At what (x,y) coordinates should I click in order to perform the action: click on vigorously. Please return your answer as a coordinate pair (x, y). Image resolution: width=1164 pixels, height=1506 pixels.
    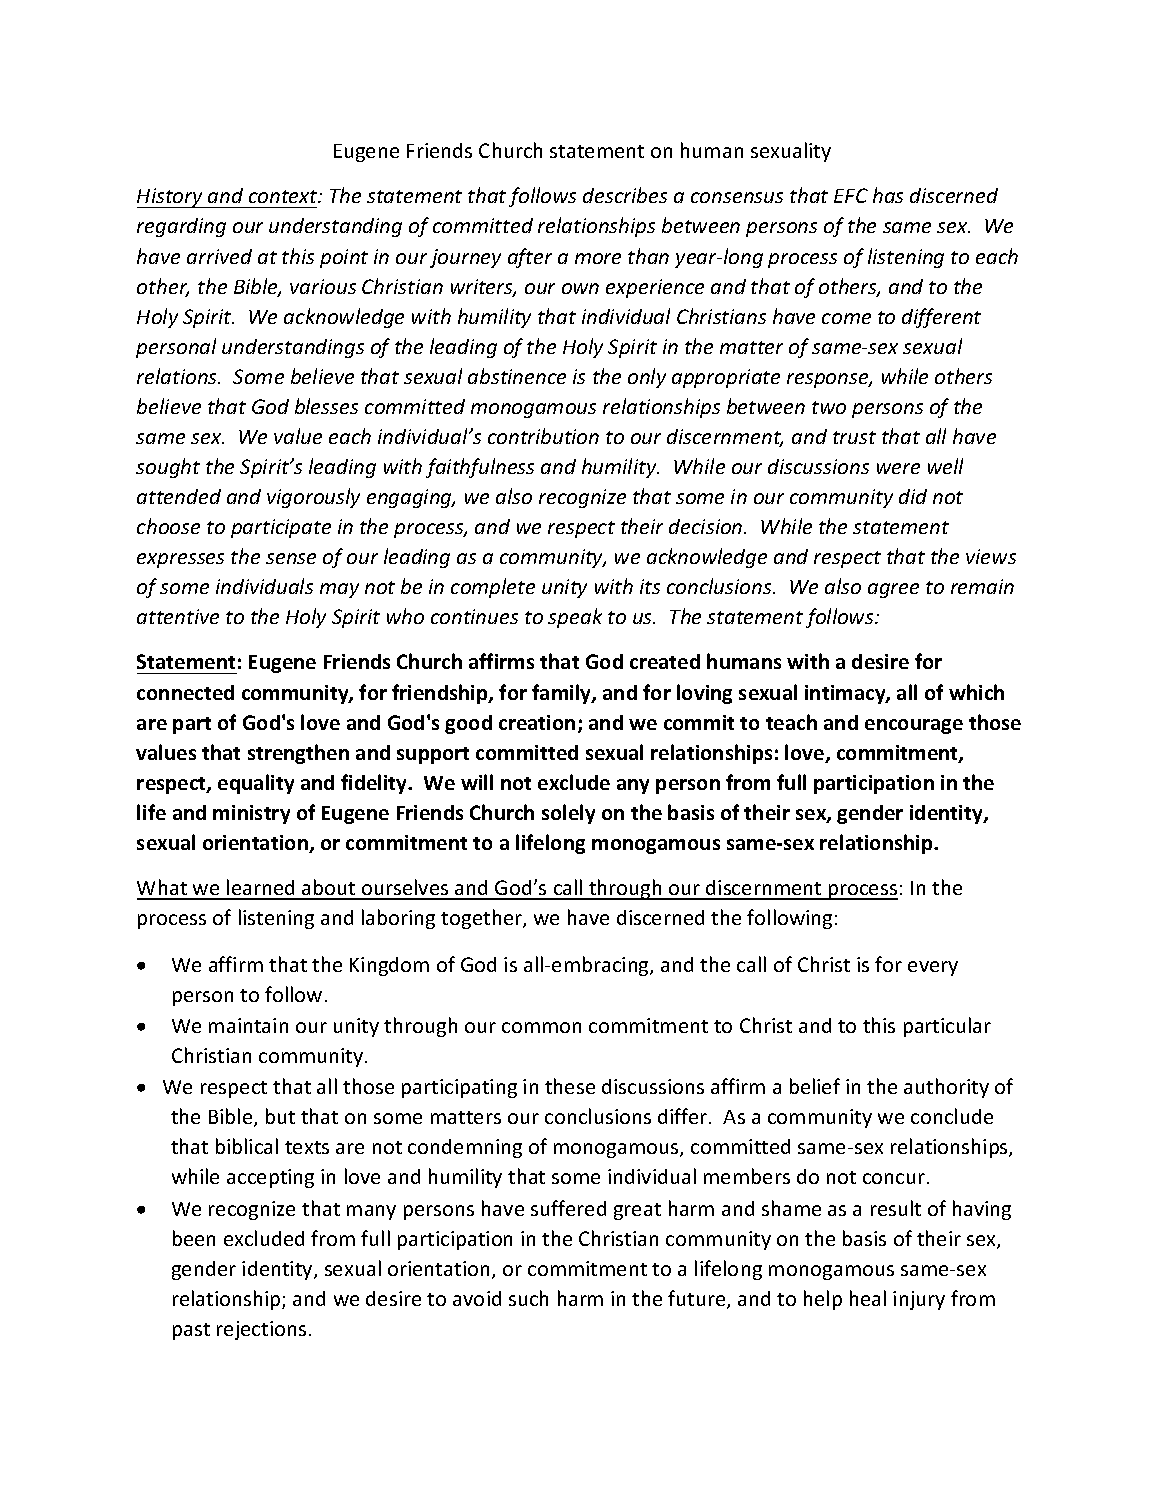
    Looking at the image, I should click on (313, 498).
